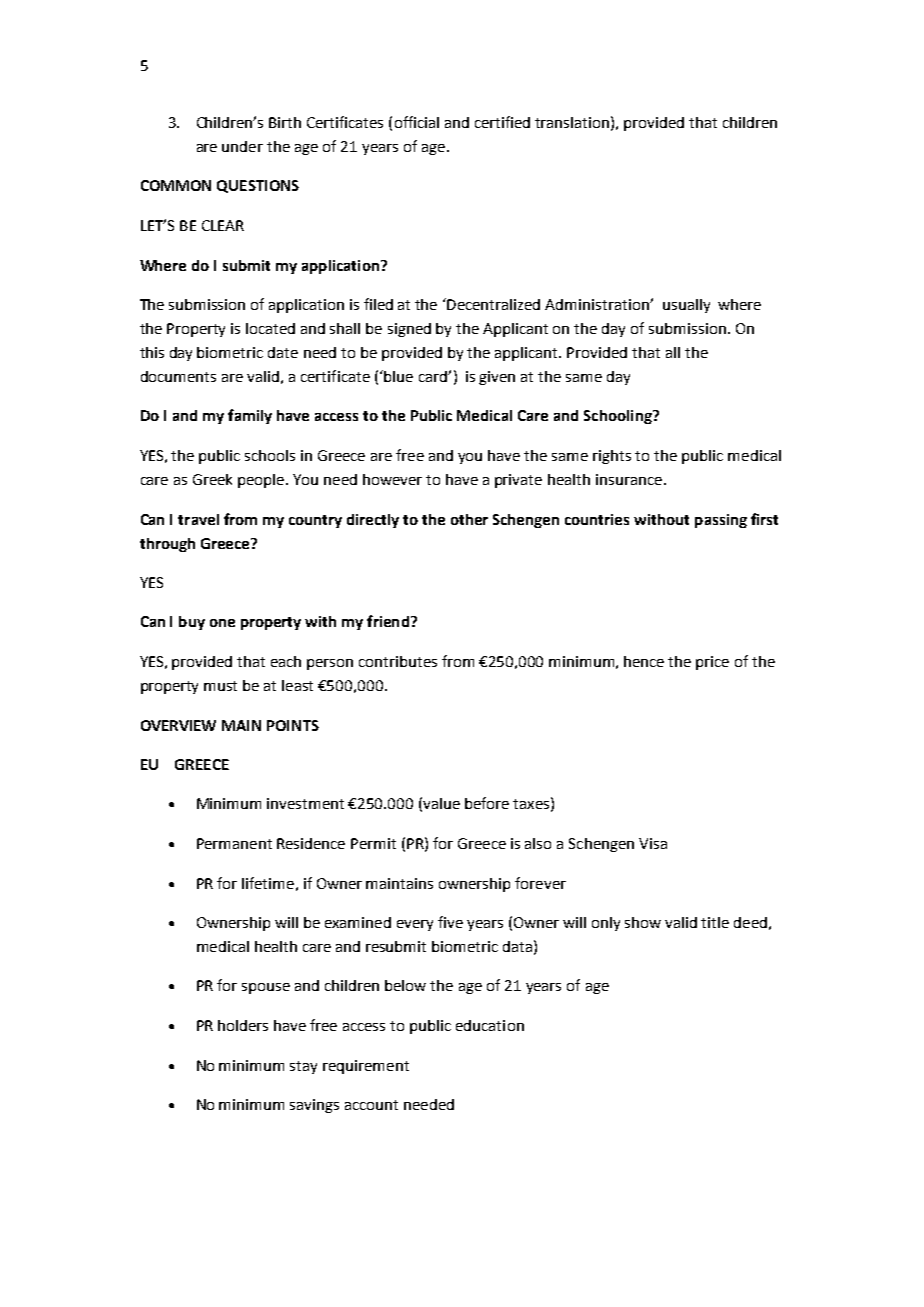 The width and height of the image is (924, 1307). What do you see at coordinates (242, 146) in the image?
I see `under` at bounding box center [242, 146].
